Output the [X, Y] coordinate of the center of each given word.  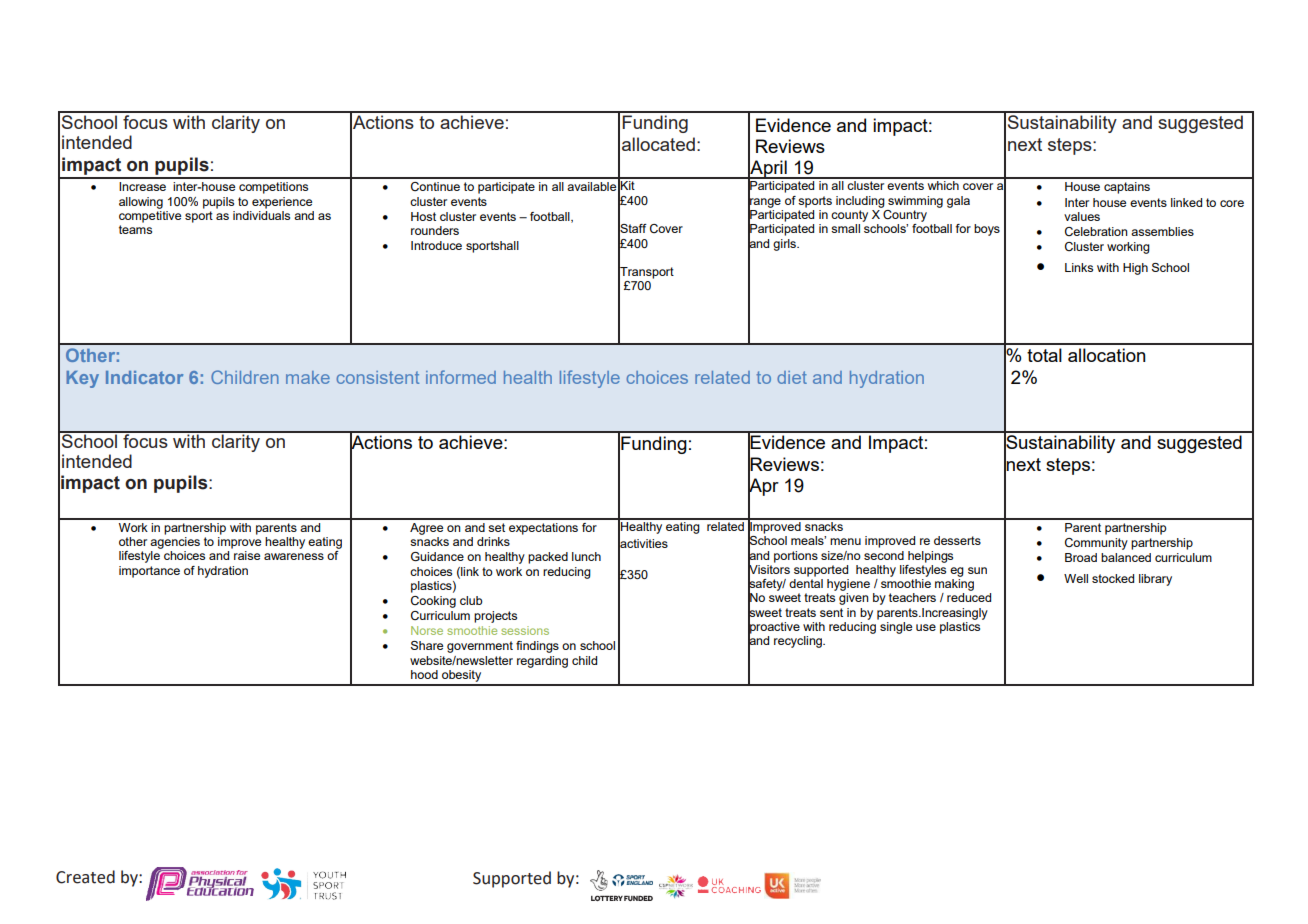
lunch [586, 556]
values [1082, 216]
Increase [142, 186]
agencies [175, 543]
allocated [658, 144]
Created [85, 877]
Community [1096, 544]
